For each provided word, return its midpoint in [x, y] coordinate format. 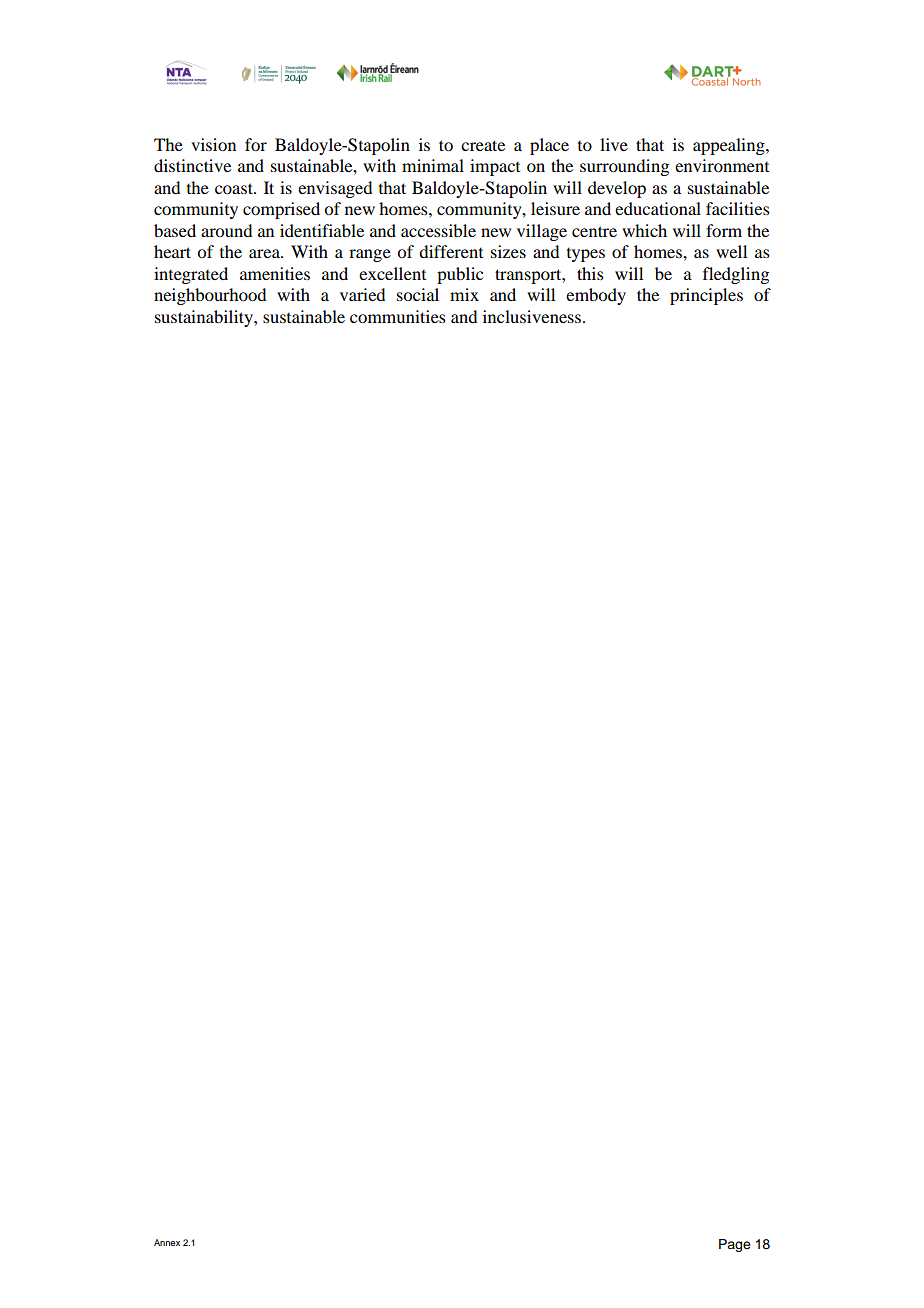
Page [735, 1245]
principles [706, 296]
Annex [167, 1242]
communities [398, 316]
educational [658, 208]
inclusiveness [532, 316]
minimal [433, 165]
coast [235, 188]
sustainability [205, 318]
